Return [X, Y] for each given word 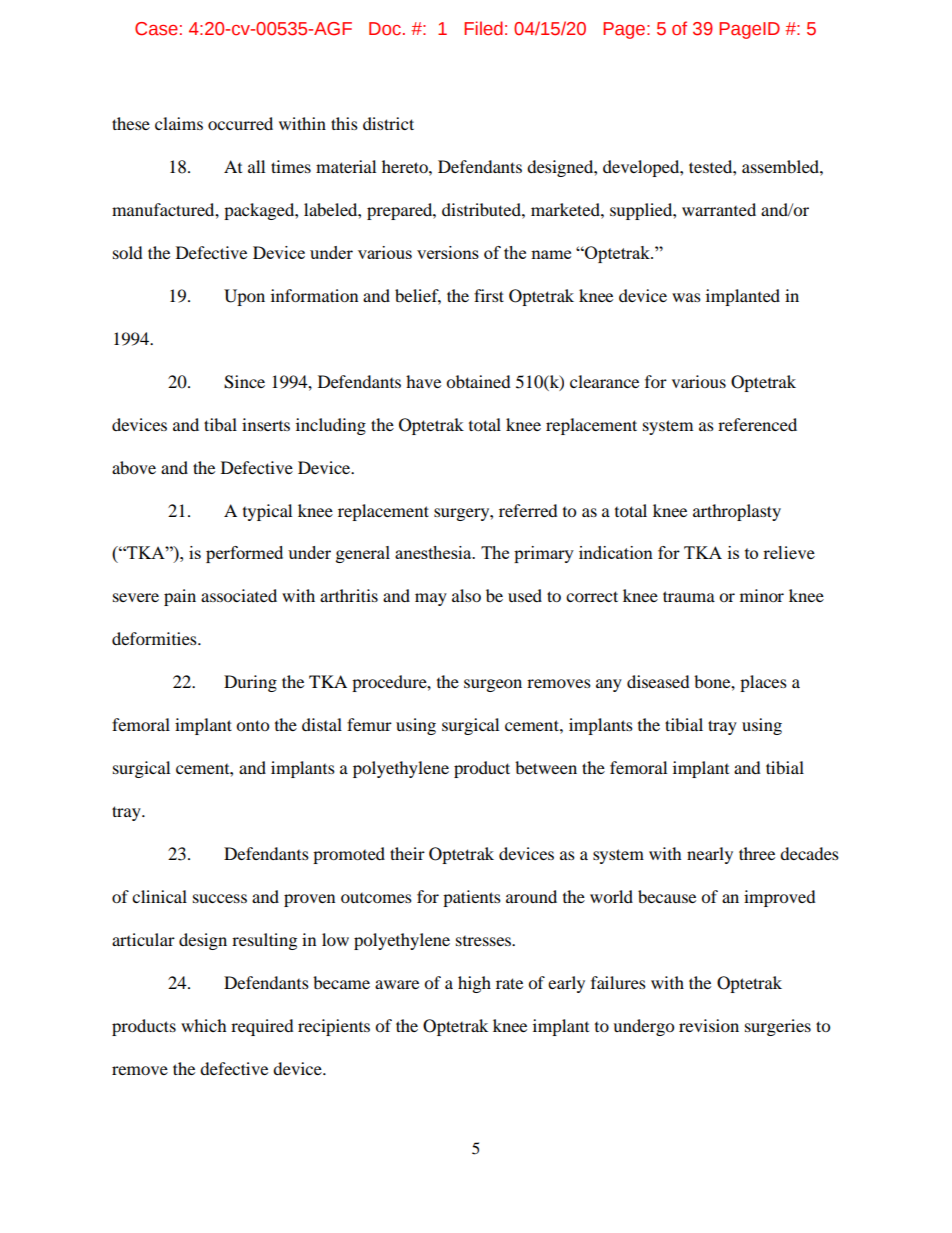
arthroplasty [737, 512]
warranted [719, 209]
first [489, 295]
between [546, 767]
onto [252, 725]
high [474, 984]
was [686, 297]
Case [156, 29]
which [204, 1025]
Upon [244, 297]
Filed [483, 28]
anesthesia [434, 552]
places [763, 683]
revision [709, 1025]
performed [244, 554]
